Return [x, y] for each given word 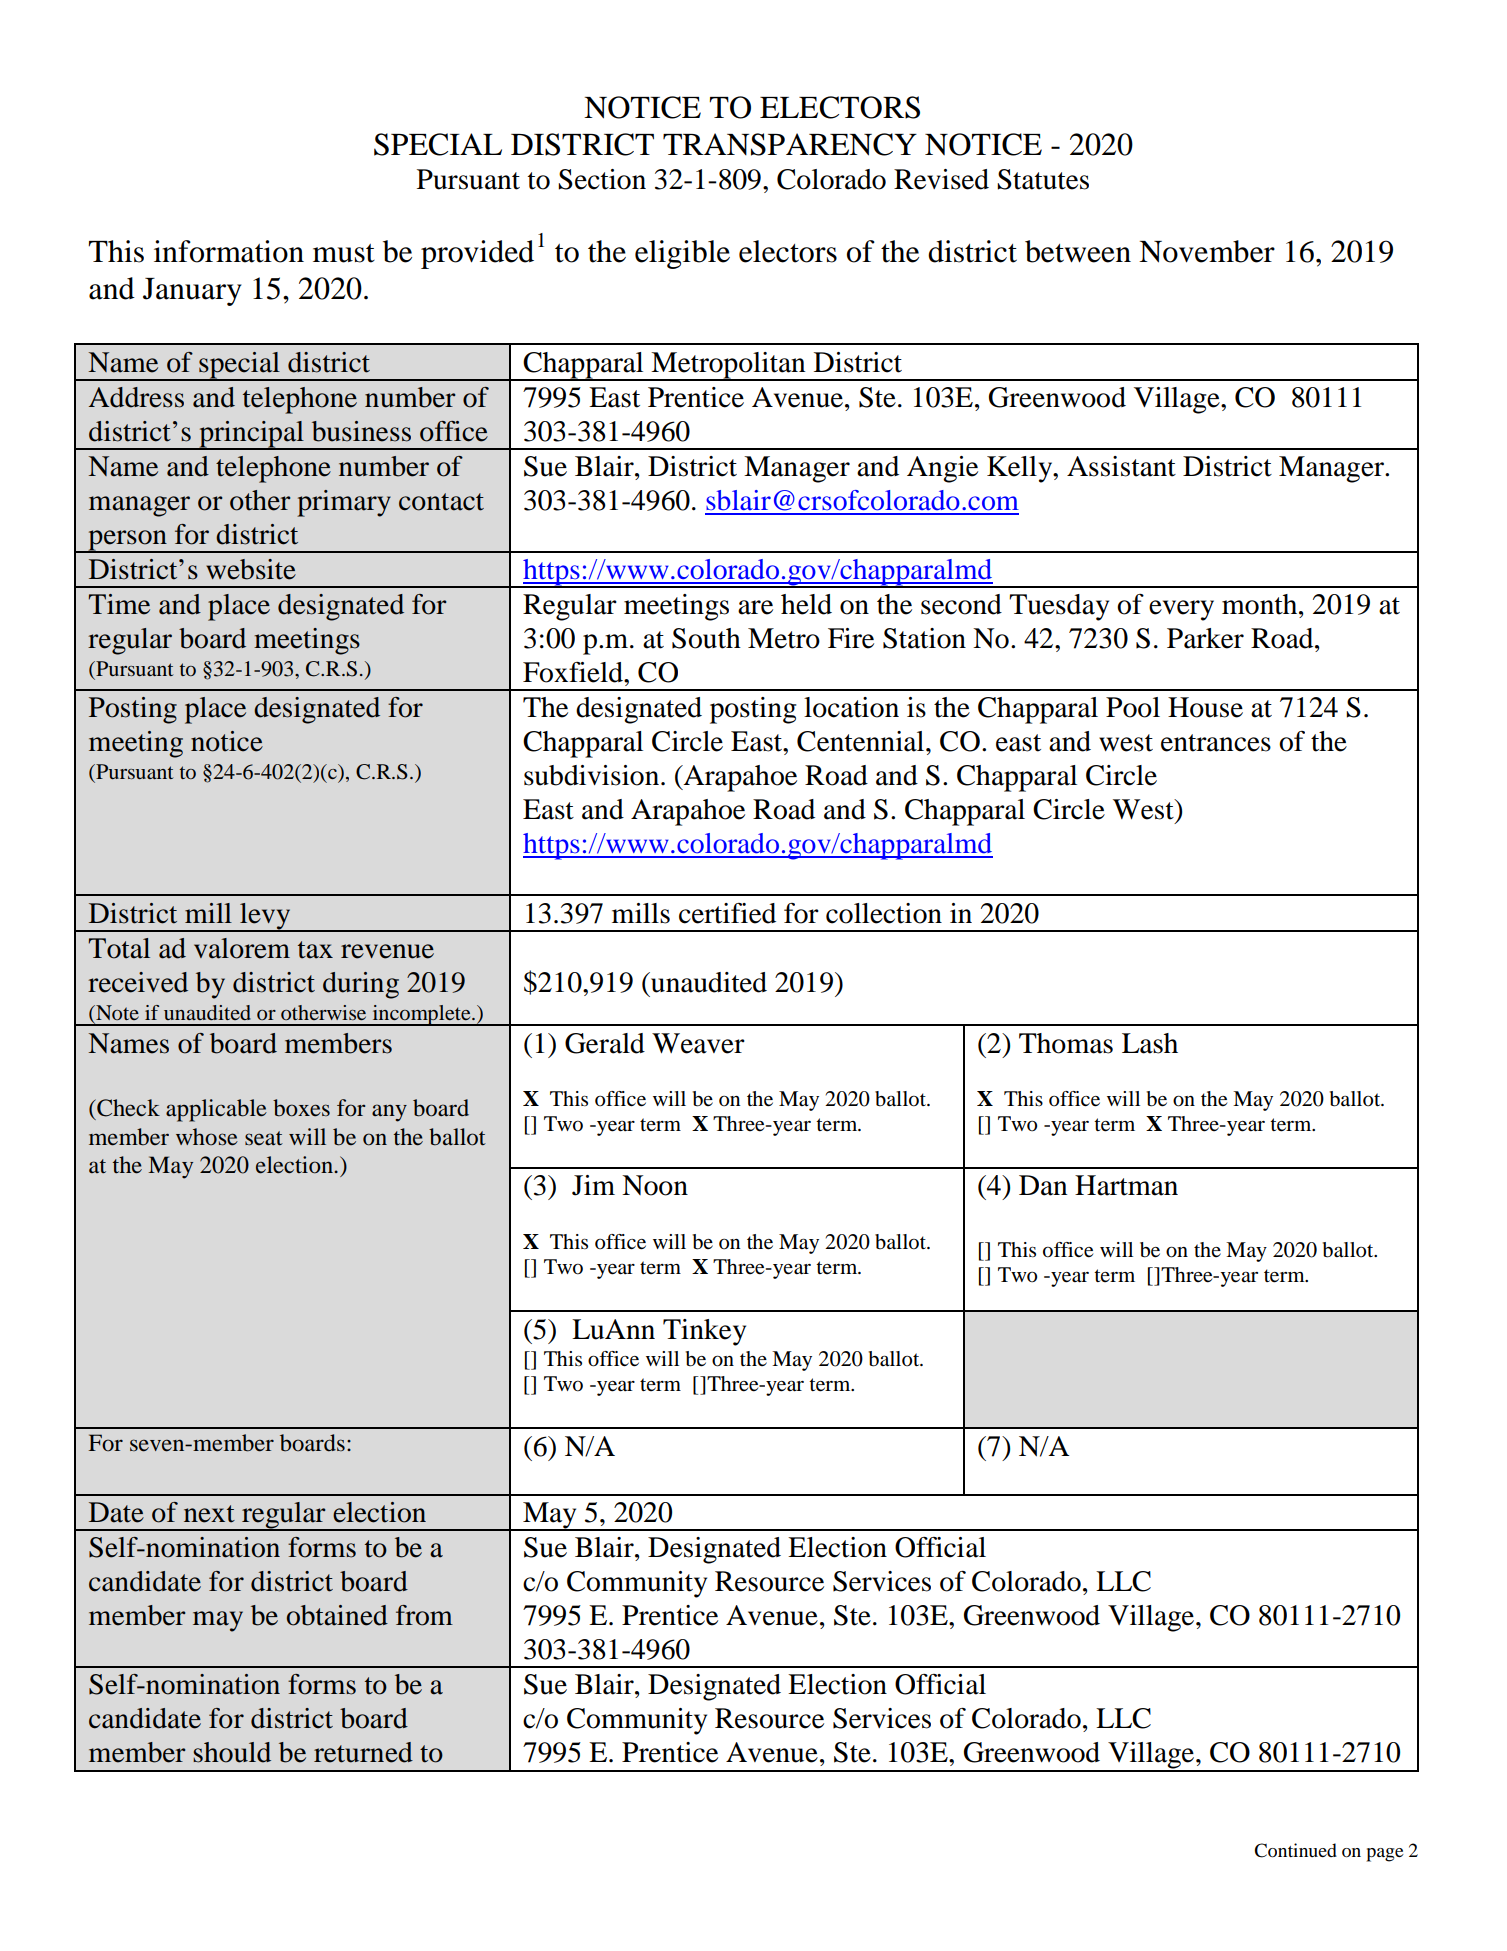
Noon [655, 1185]
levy [265, 917]
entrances [1216, 743]
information [229, 251]
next [209, 1514]
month [1261, 604]
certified [727, 913]
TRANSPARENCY [790, 144]
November [1207, 251]
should [232, 1752]
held [806, 604]
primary [344, 503]
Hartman [1126, 1185]
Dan [1043, 1185]
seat [264, 1138]
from [424, 1615]
